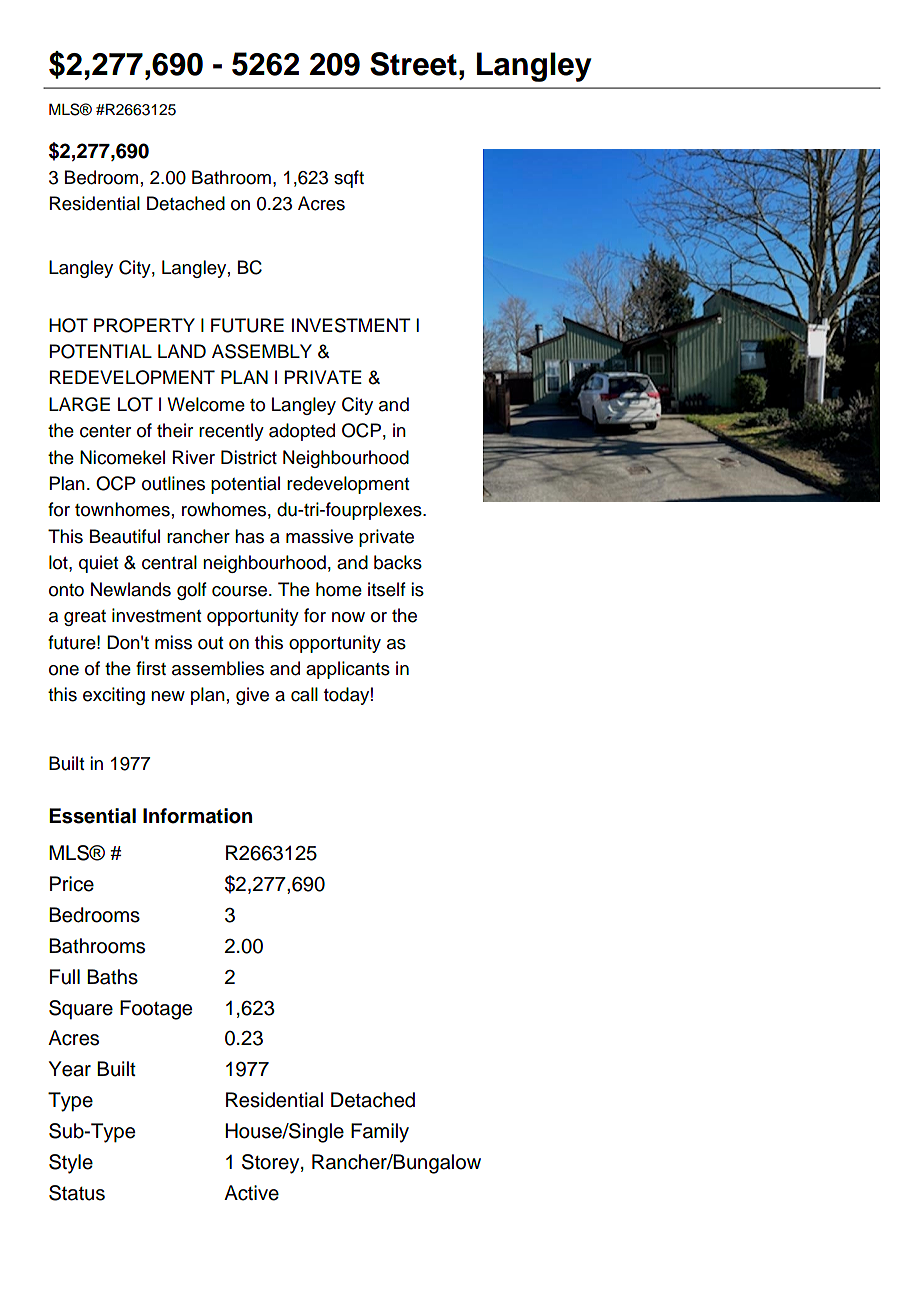 This page has height=1308, width=924. What do you see at coordinates (302, 432) in the page?
I see `adopted` at bounding box center [302, 432].
